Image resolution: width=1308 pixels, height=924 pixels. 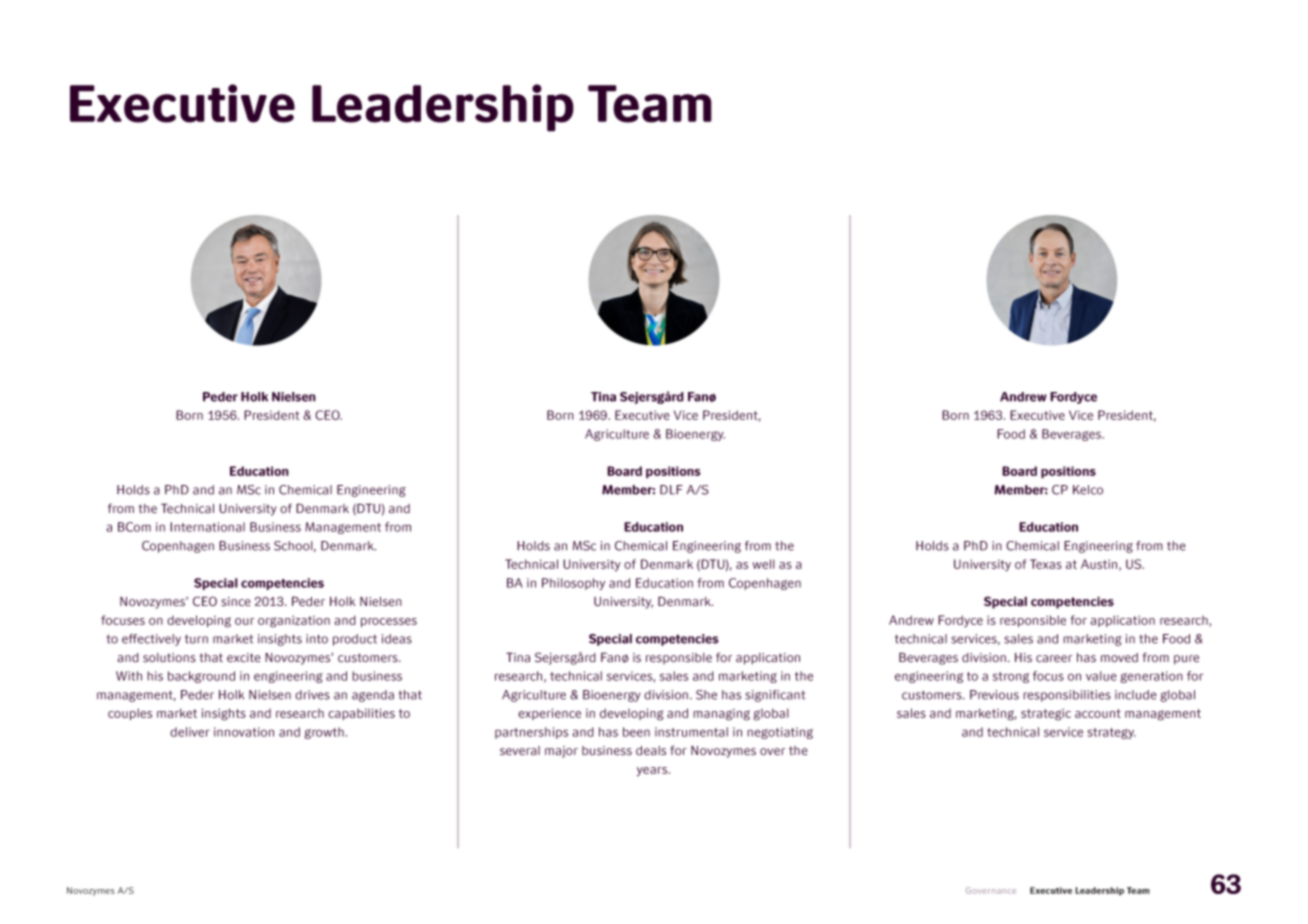 I want to click on our, so click(x=244, y=621).
